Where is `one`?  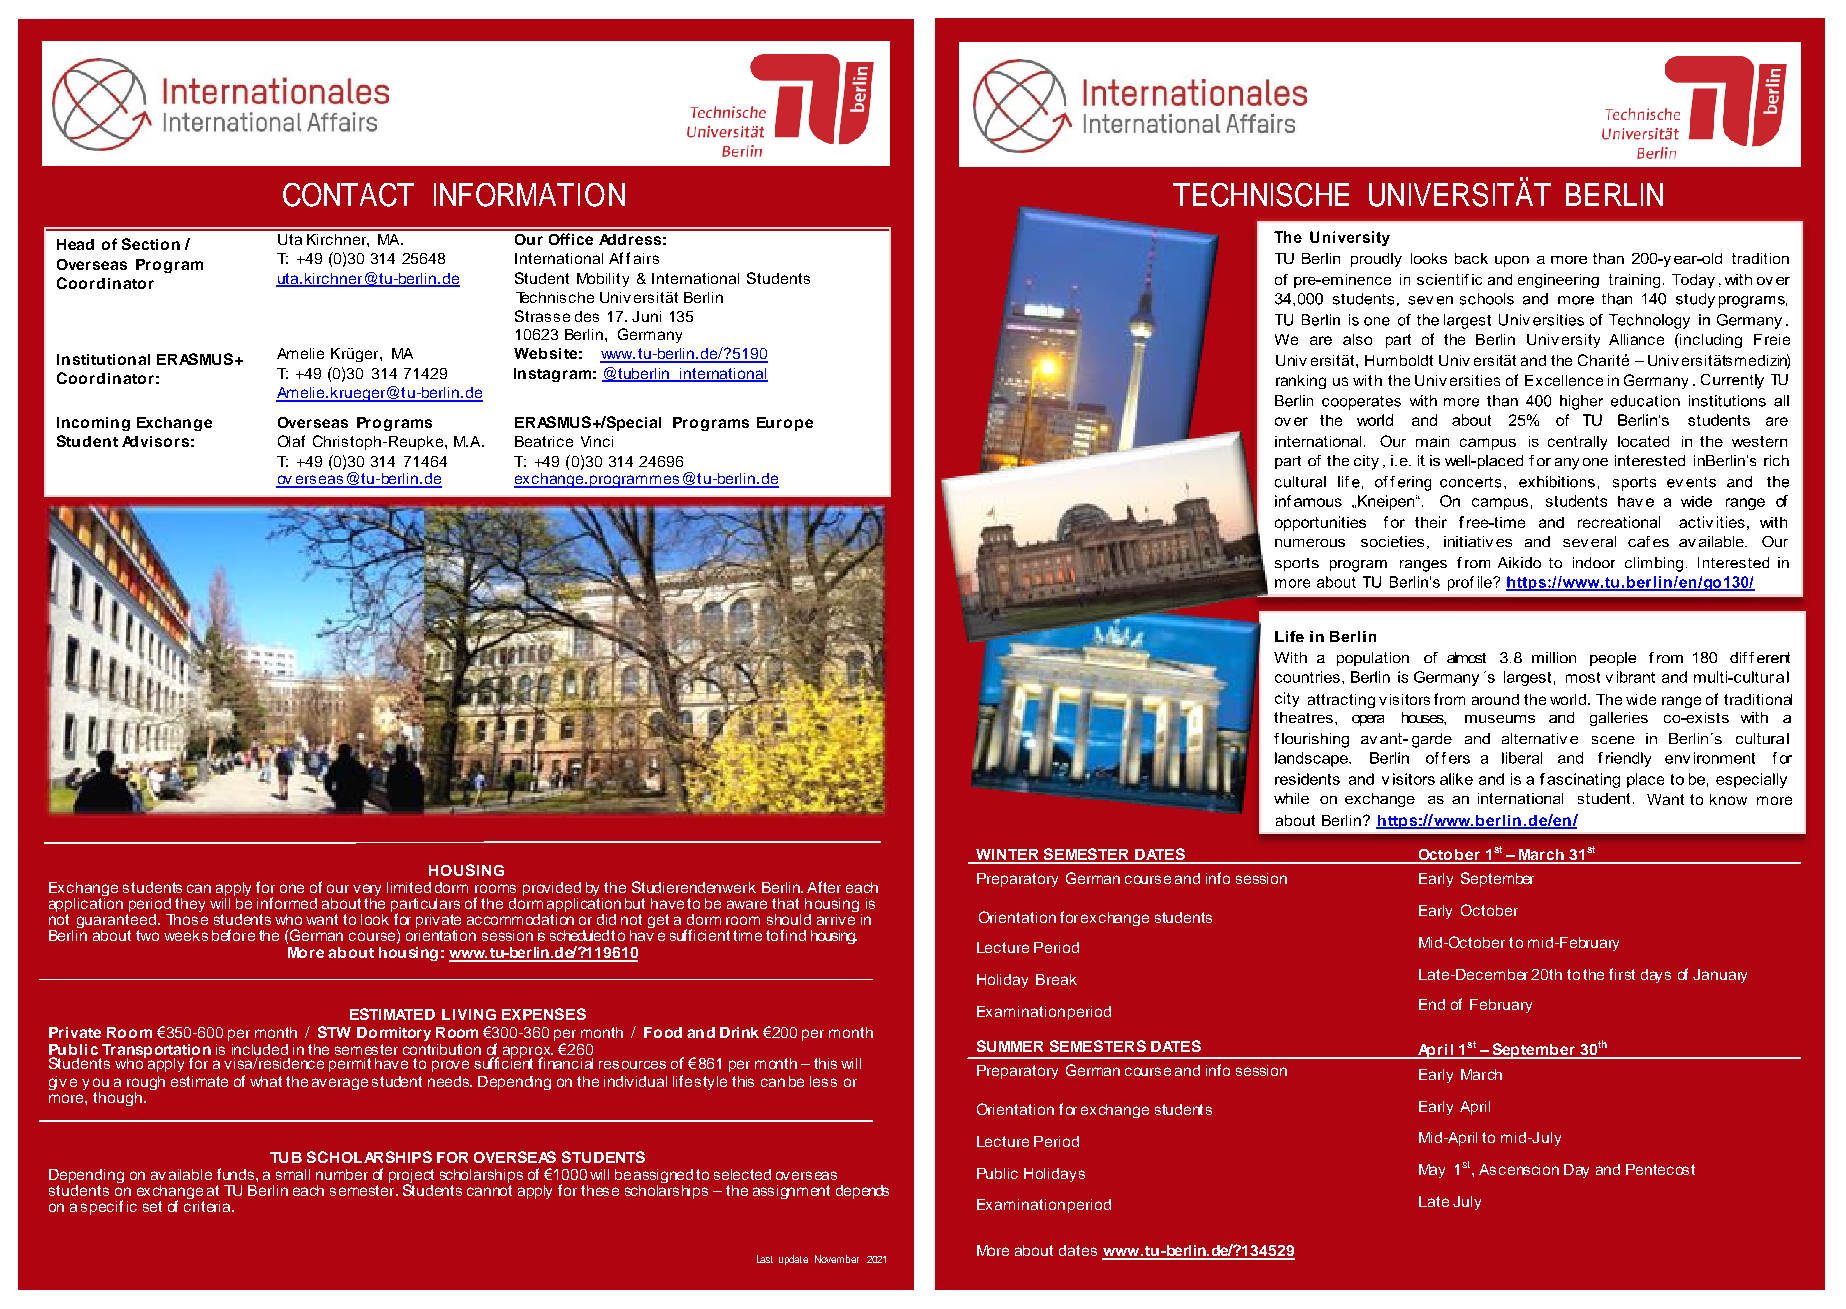
one is located at coordinates (292, 888).
